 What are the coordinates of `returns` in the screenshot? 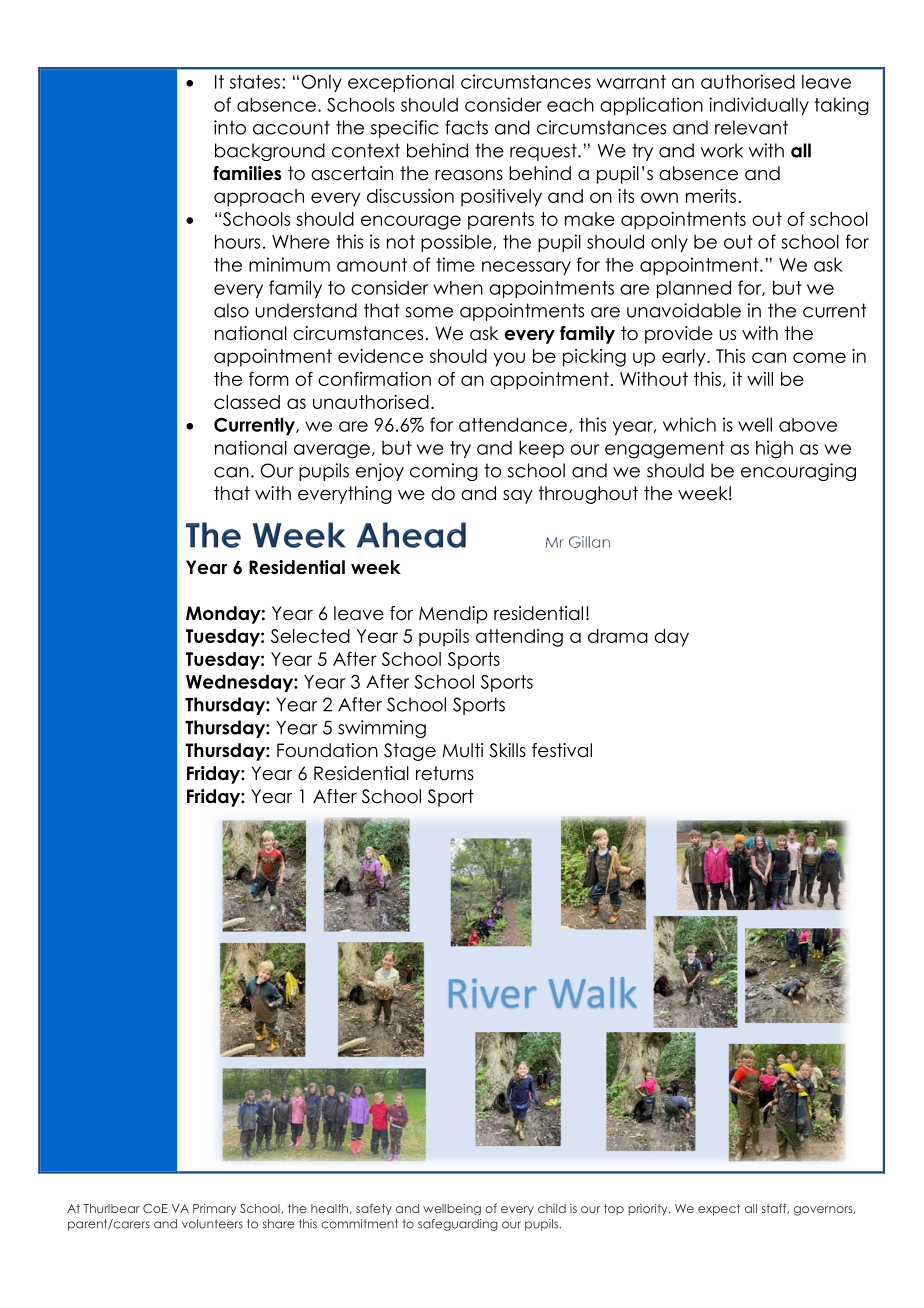 It's located at (445, 773).
